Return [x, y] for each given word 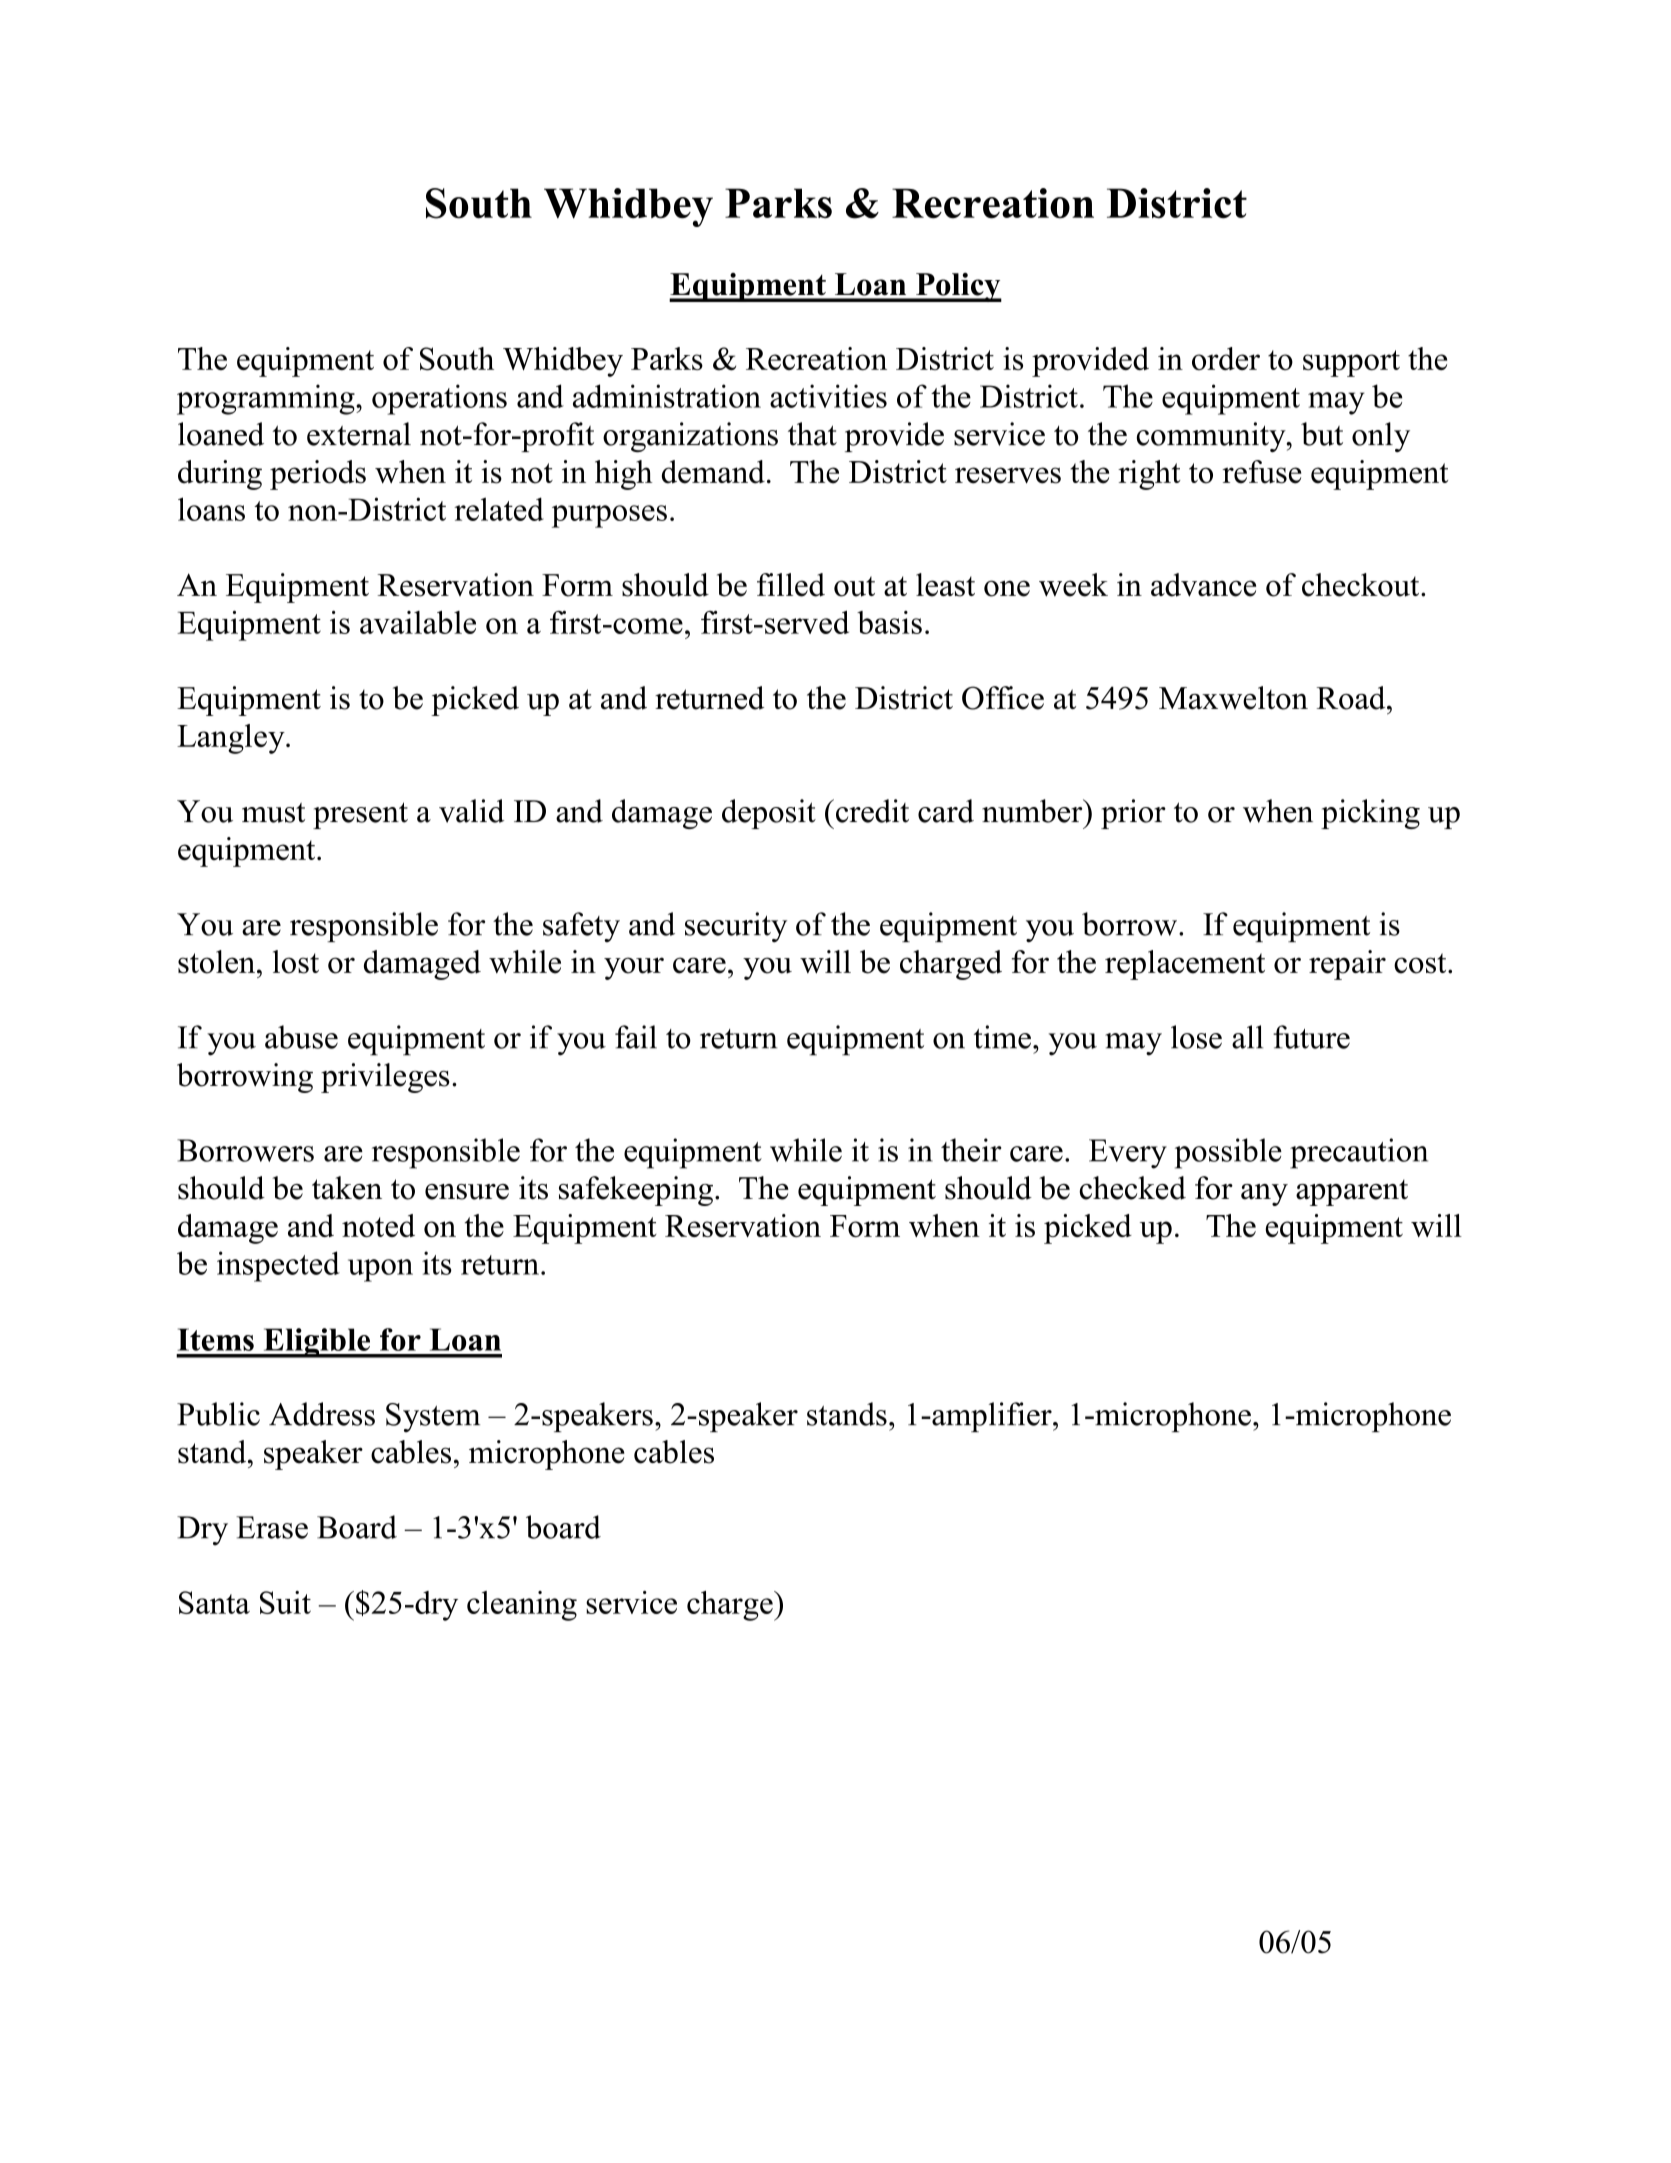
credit [872, 811]
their [971, 1150]
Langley [232, 739]
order [1226, 358]
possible [1228, 1153]
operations [439, 399]
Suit [285, 1602]
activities [828, 396]
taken [347, 1188]
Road [1352, 698]
